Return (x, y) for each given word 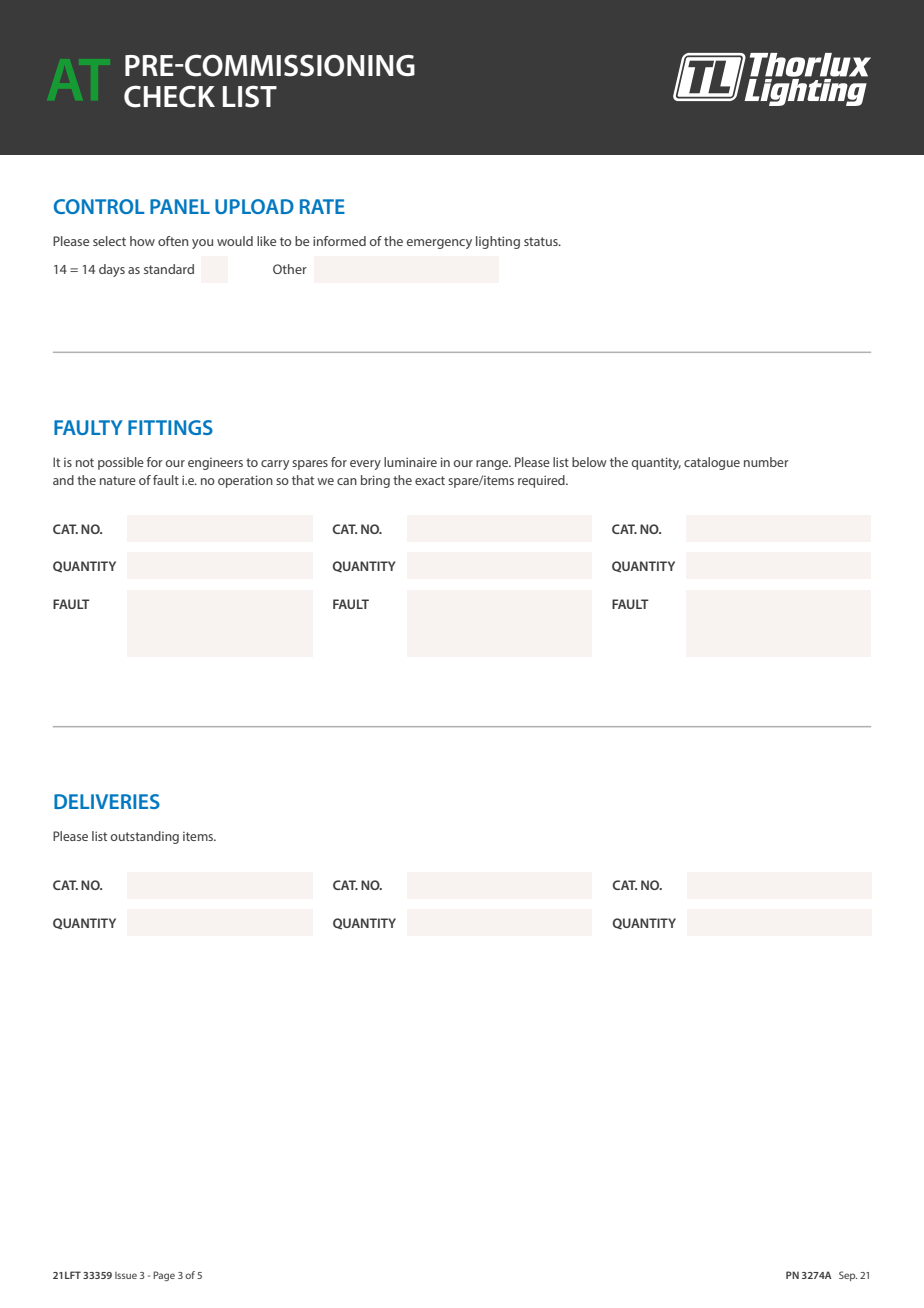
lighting (498, 242)
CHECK (169, 96)
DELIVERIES (107, 801)
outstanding (145, 837)
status (542, 241)
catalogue (712, 463)
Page (164, 1276)
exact (430, 480)
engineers (215, 464)
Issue (126, 1275)
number (766, 462)
